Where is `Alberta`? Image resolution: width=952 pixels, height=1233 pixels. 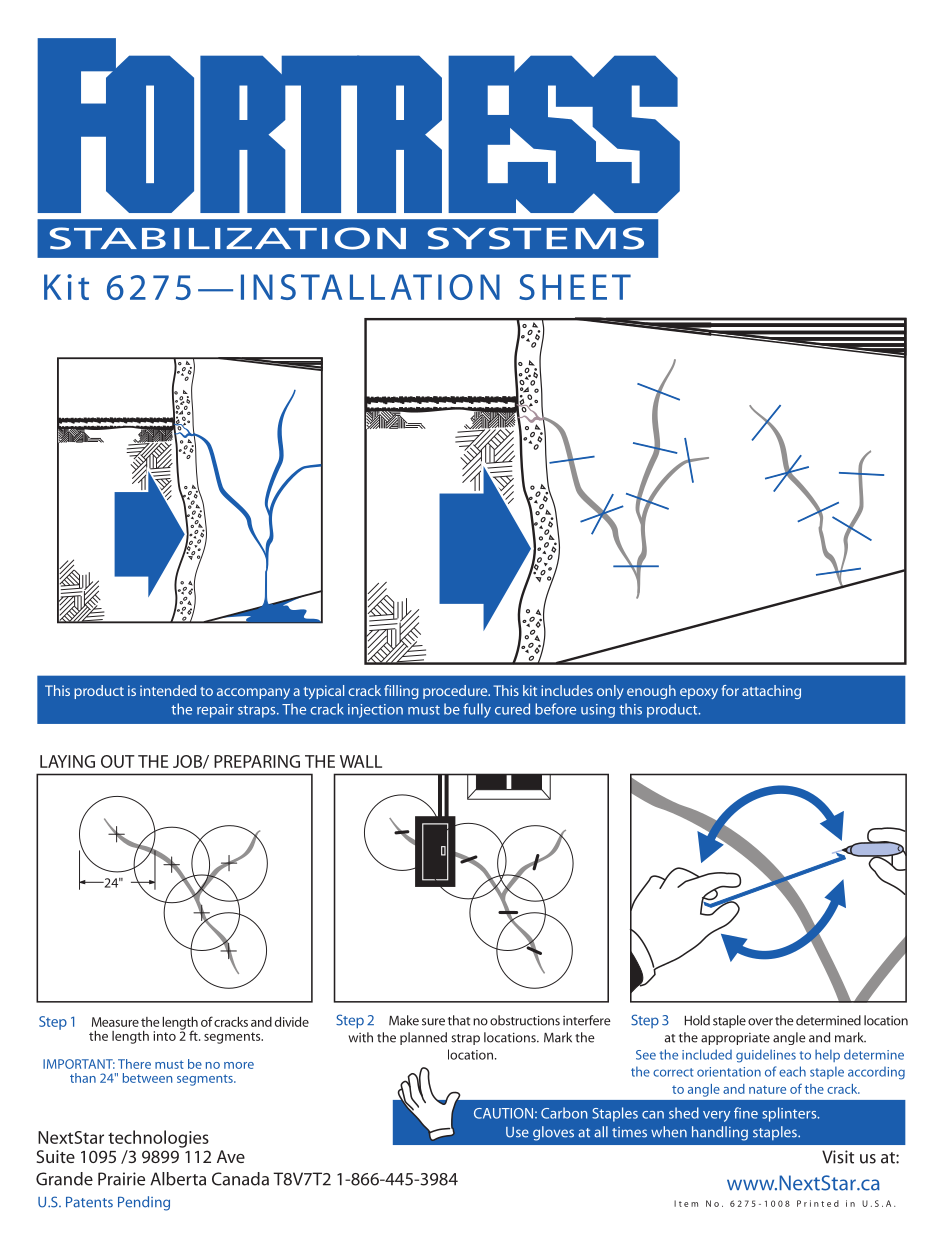
Alberta is located at coordinates (178, 1179).
